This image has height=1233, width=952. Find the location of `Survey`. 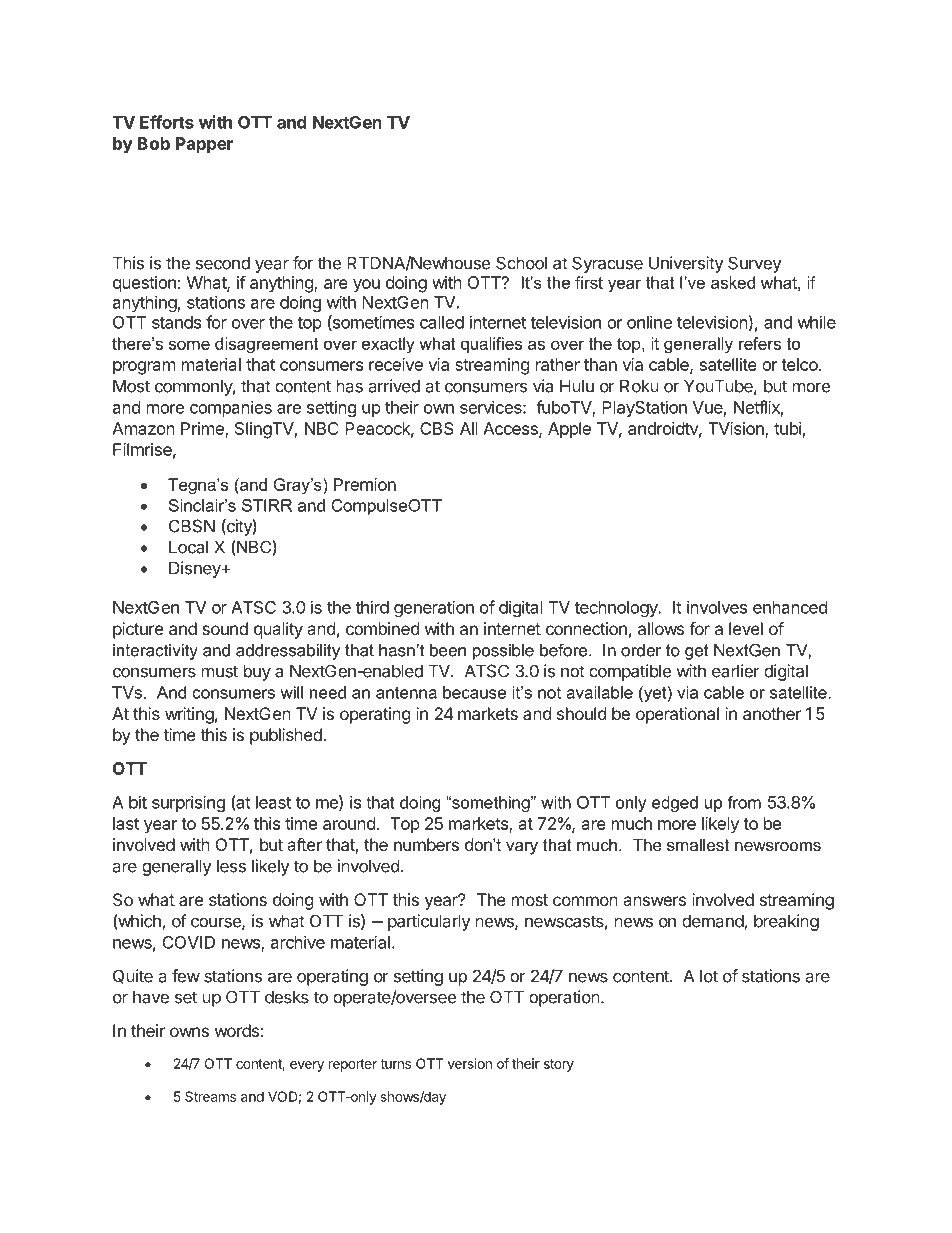

Survey is located at coordinates (755, 264).
